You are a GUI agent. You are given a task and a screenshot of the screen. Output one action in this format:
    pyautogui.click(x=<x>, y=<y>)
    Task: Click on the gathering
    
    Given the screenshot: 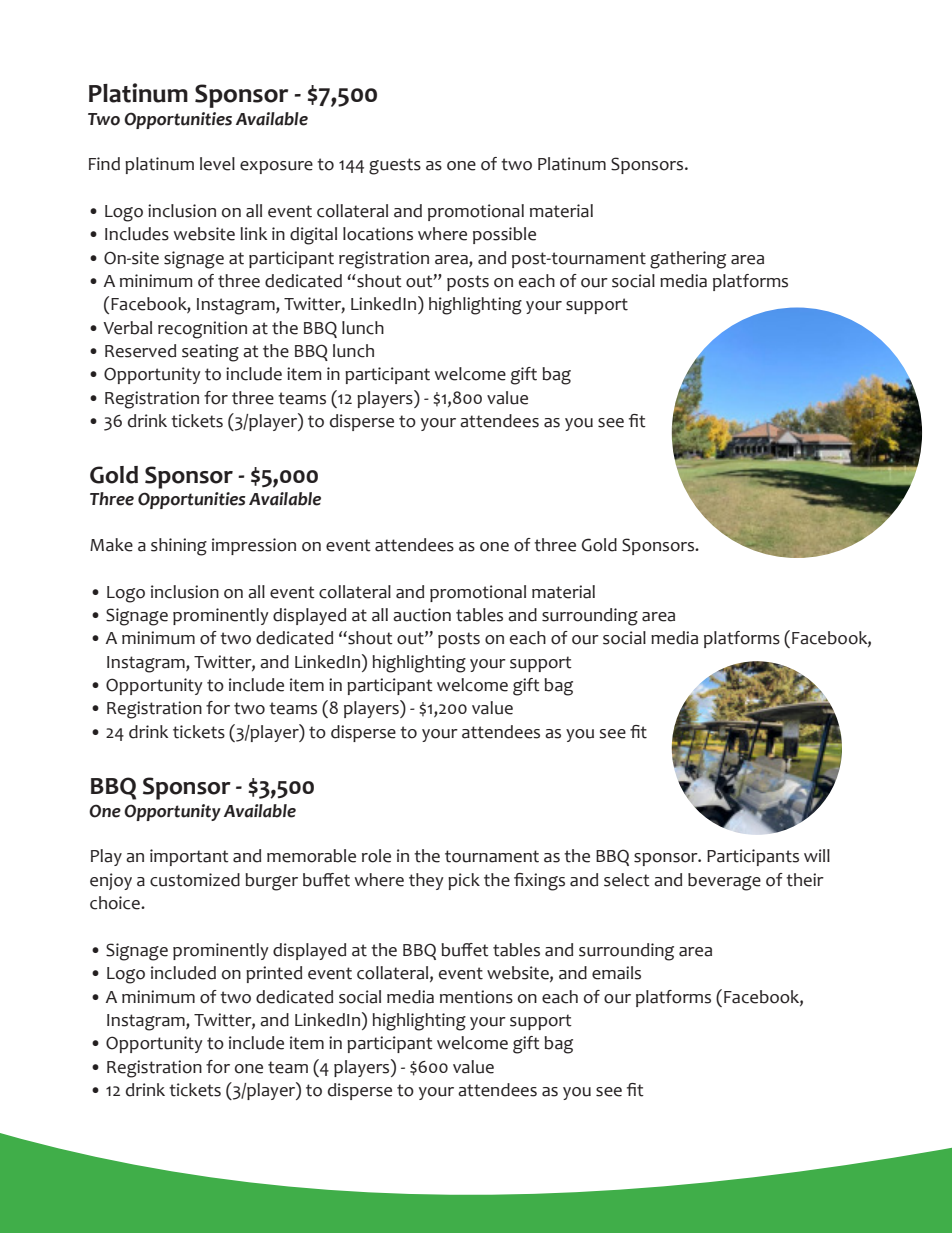 What is the action you would take?
    pyautogui.click(x=688, y=260)
